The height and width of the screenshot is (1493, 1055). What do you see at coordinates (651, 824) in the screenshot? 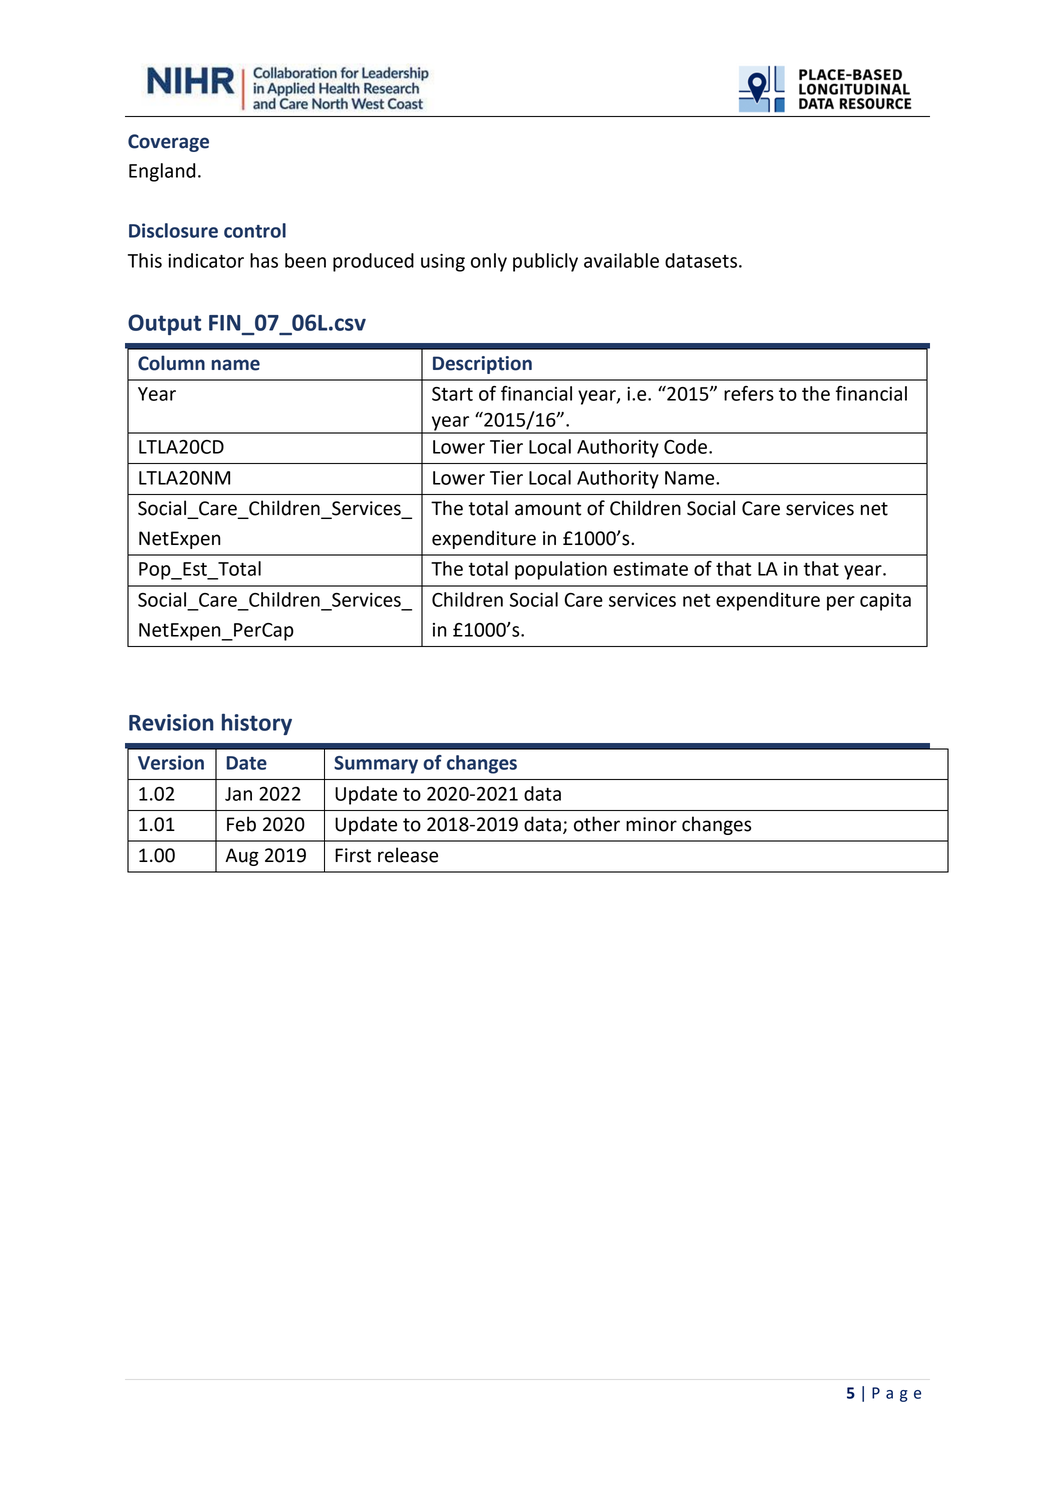
I see `minor` at bounding box center [651, 824].
